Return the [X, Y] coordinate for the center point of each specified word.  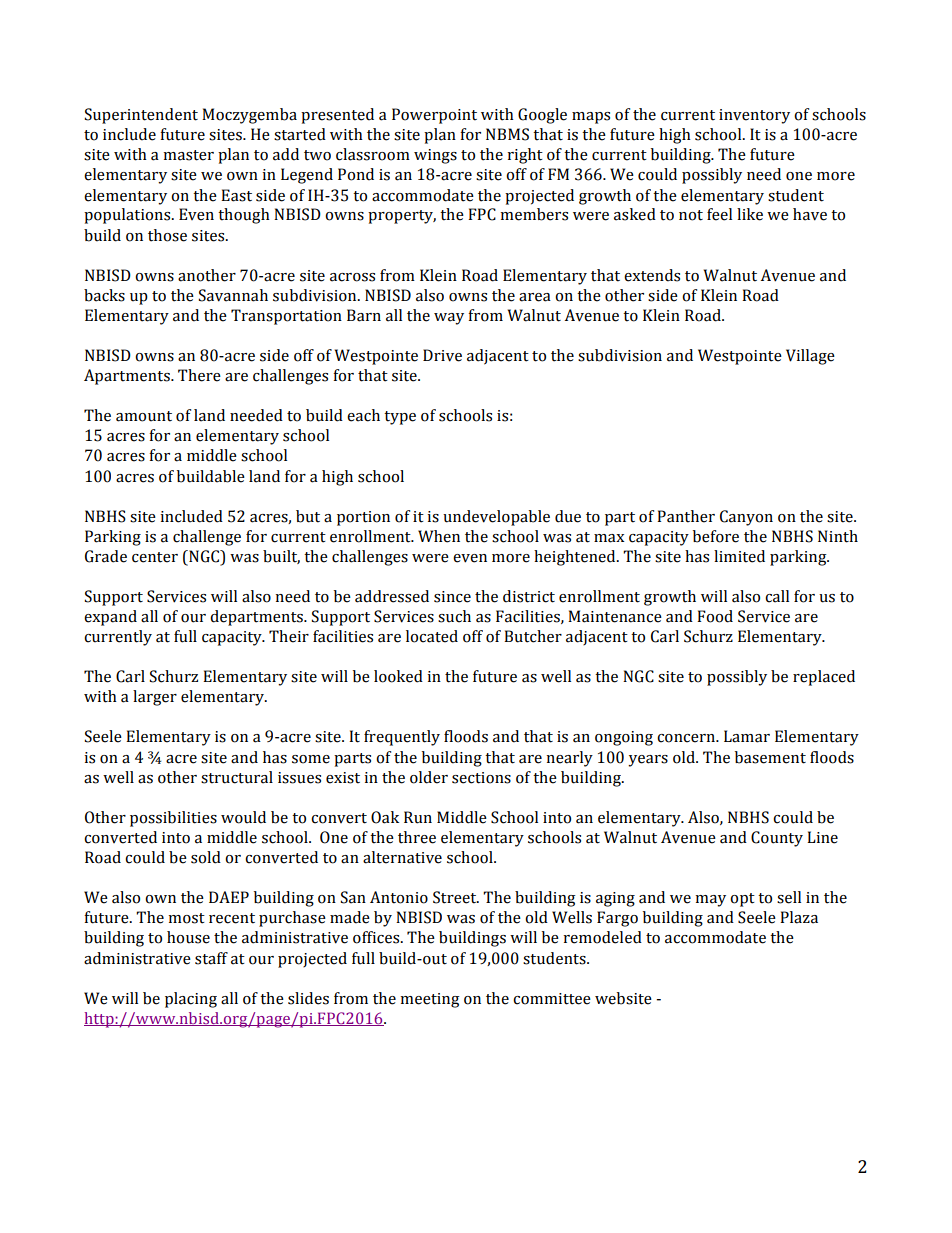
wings [435, 156]
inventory [754, 116]
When [439, 536]
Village [810, 357]
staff [211, 958]
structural [237, 777]
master [189, 155]
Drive [442, 355]
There [199, 375]
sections [481, 778]
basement [770, 757]
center [155, 557]
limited [739, 556]
